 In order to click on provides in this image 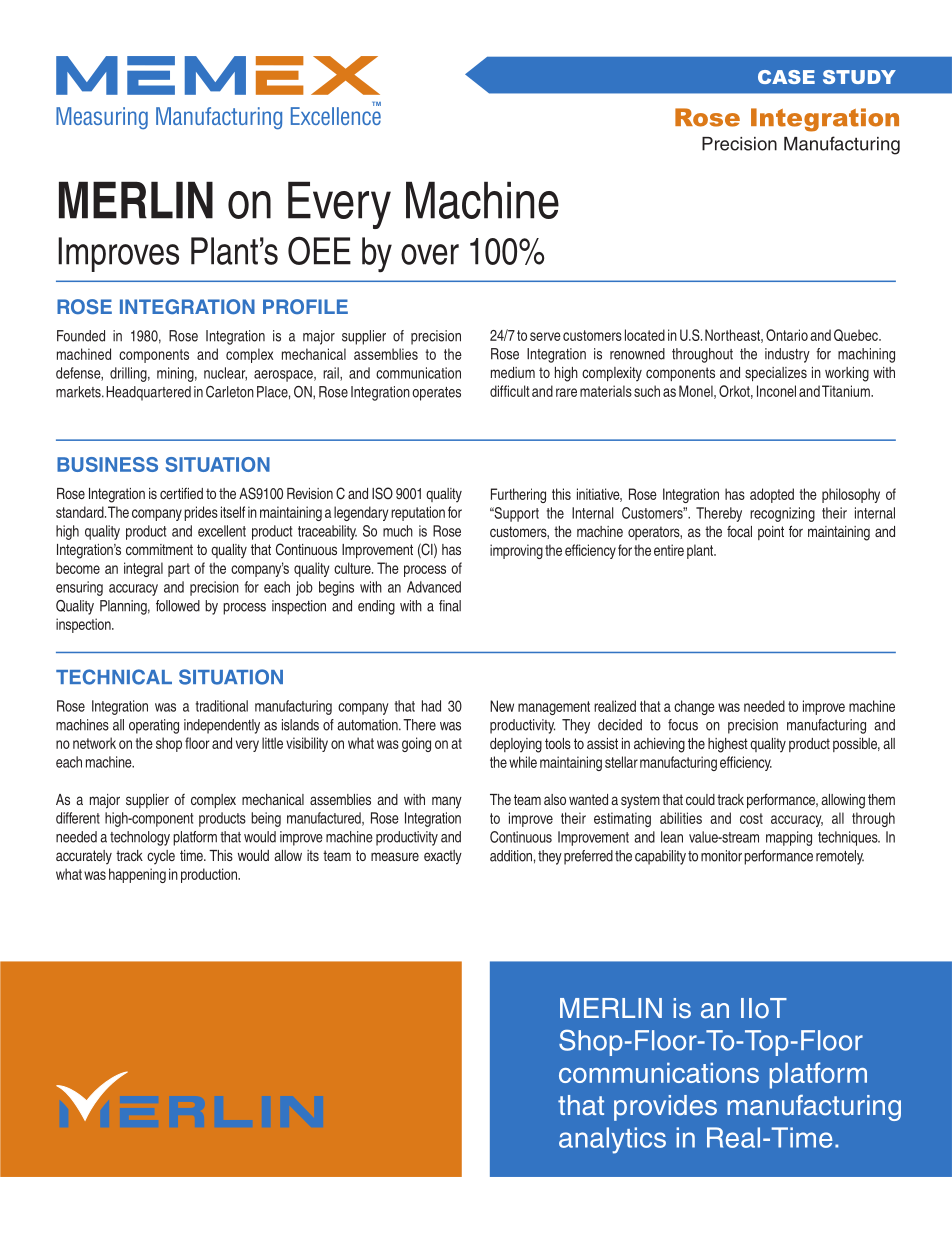, I will do `click(665, 1108)`.
